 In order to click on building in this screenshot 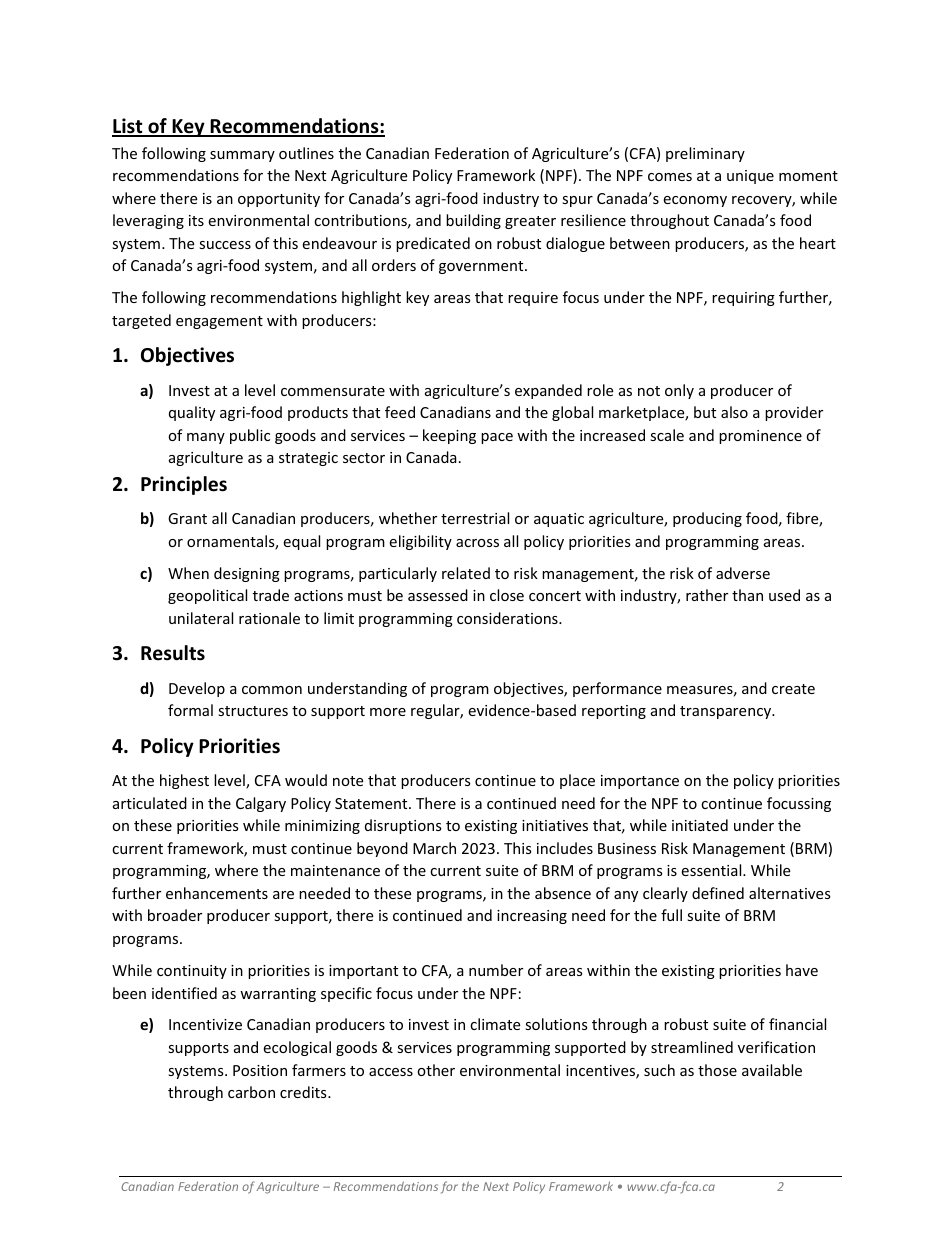, I will do `click(473, 221)`.
